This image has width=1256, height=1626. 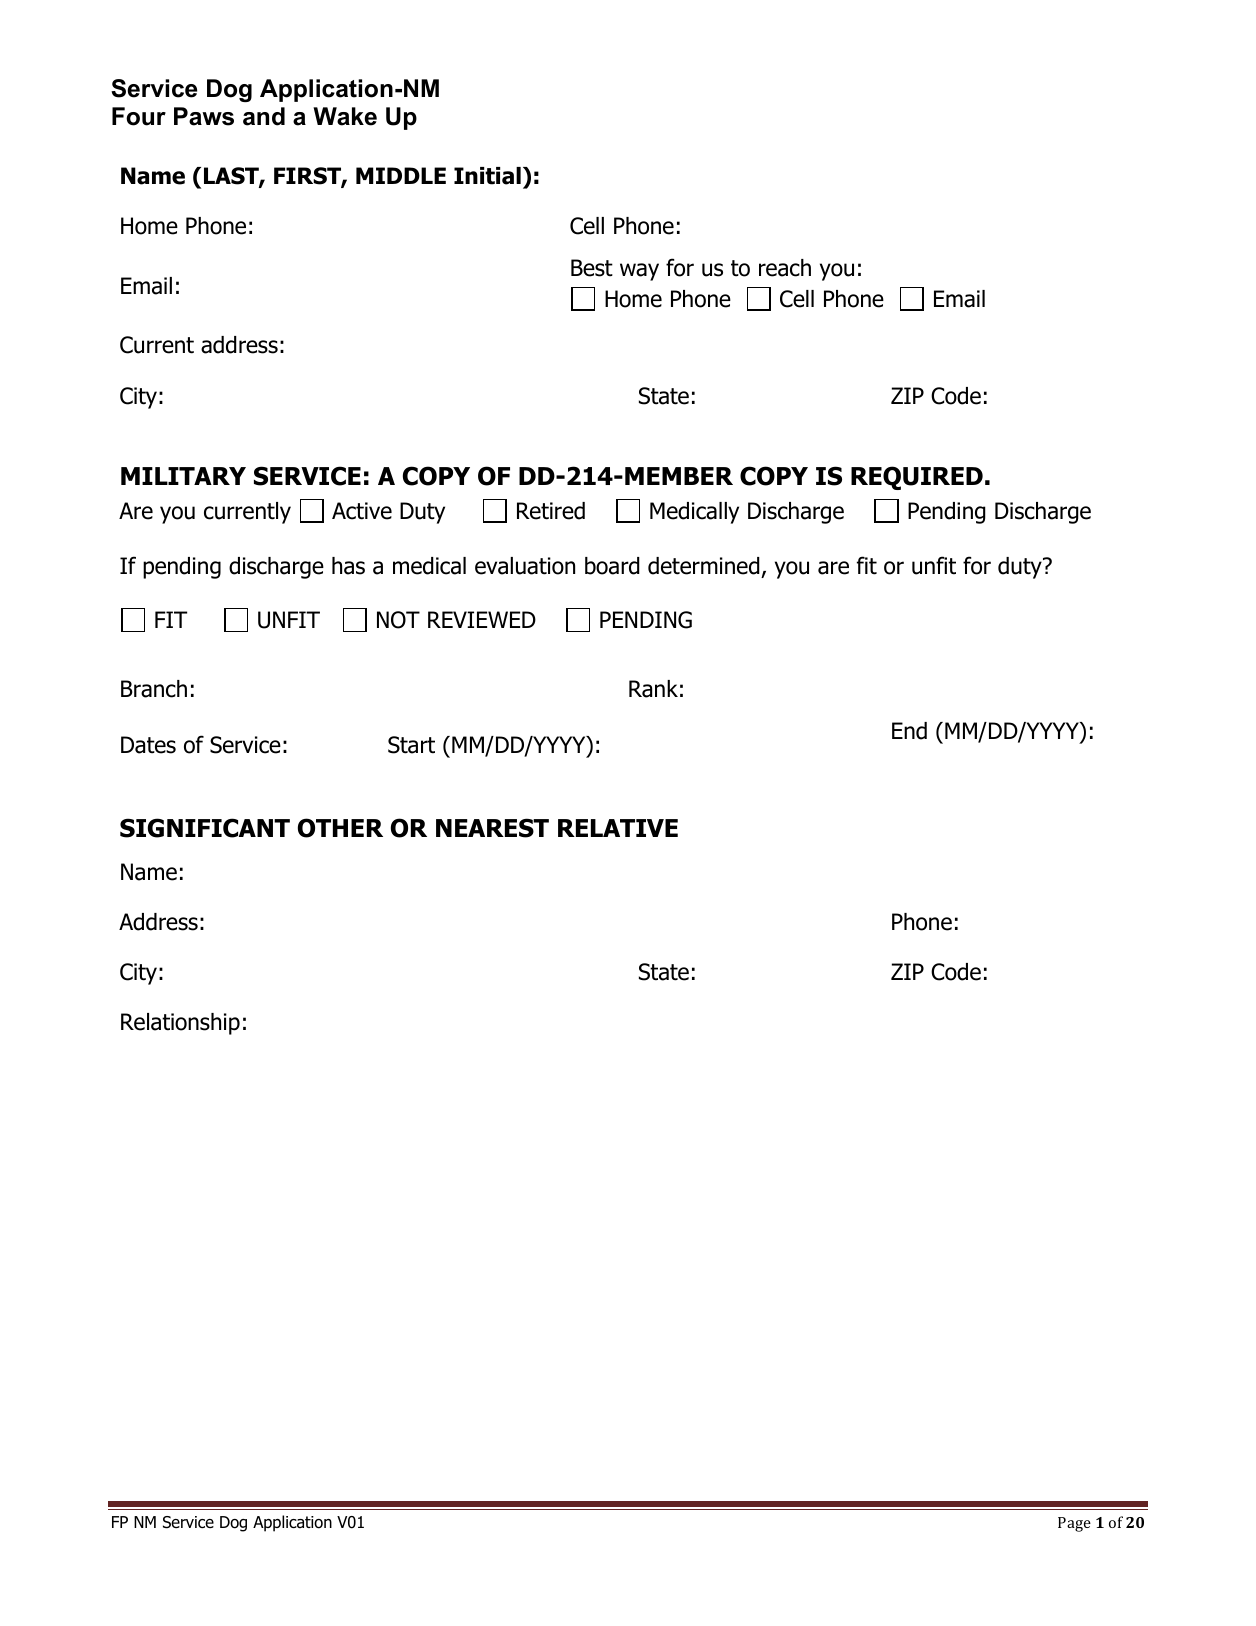 I want to click on Relationship, so click(x=180, y=1024).
